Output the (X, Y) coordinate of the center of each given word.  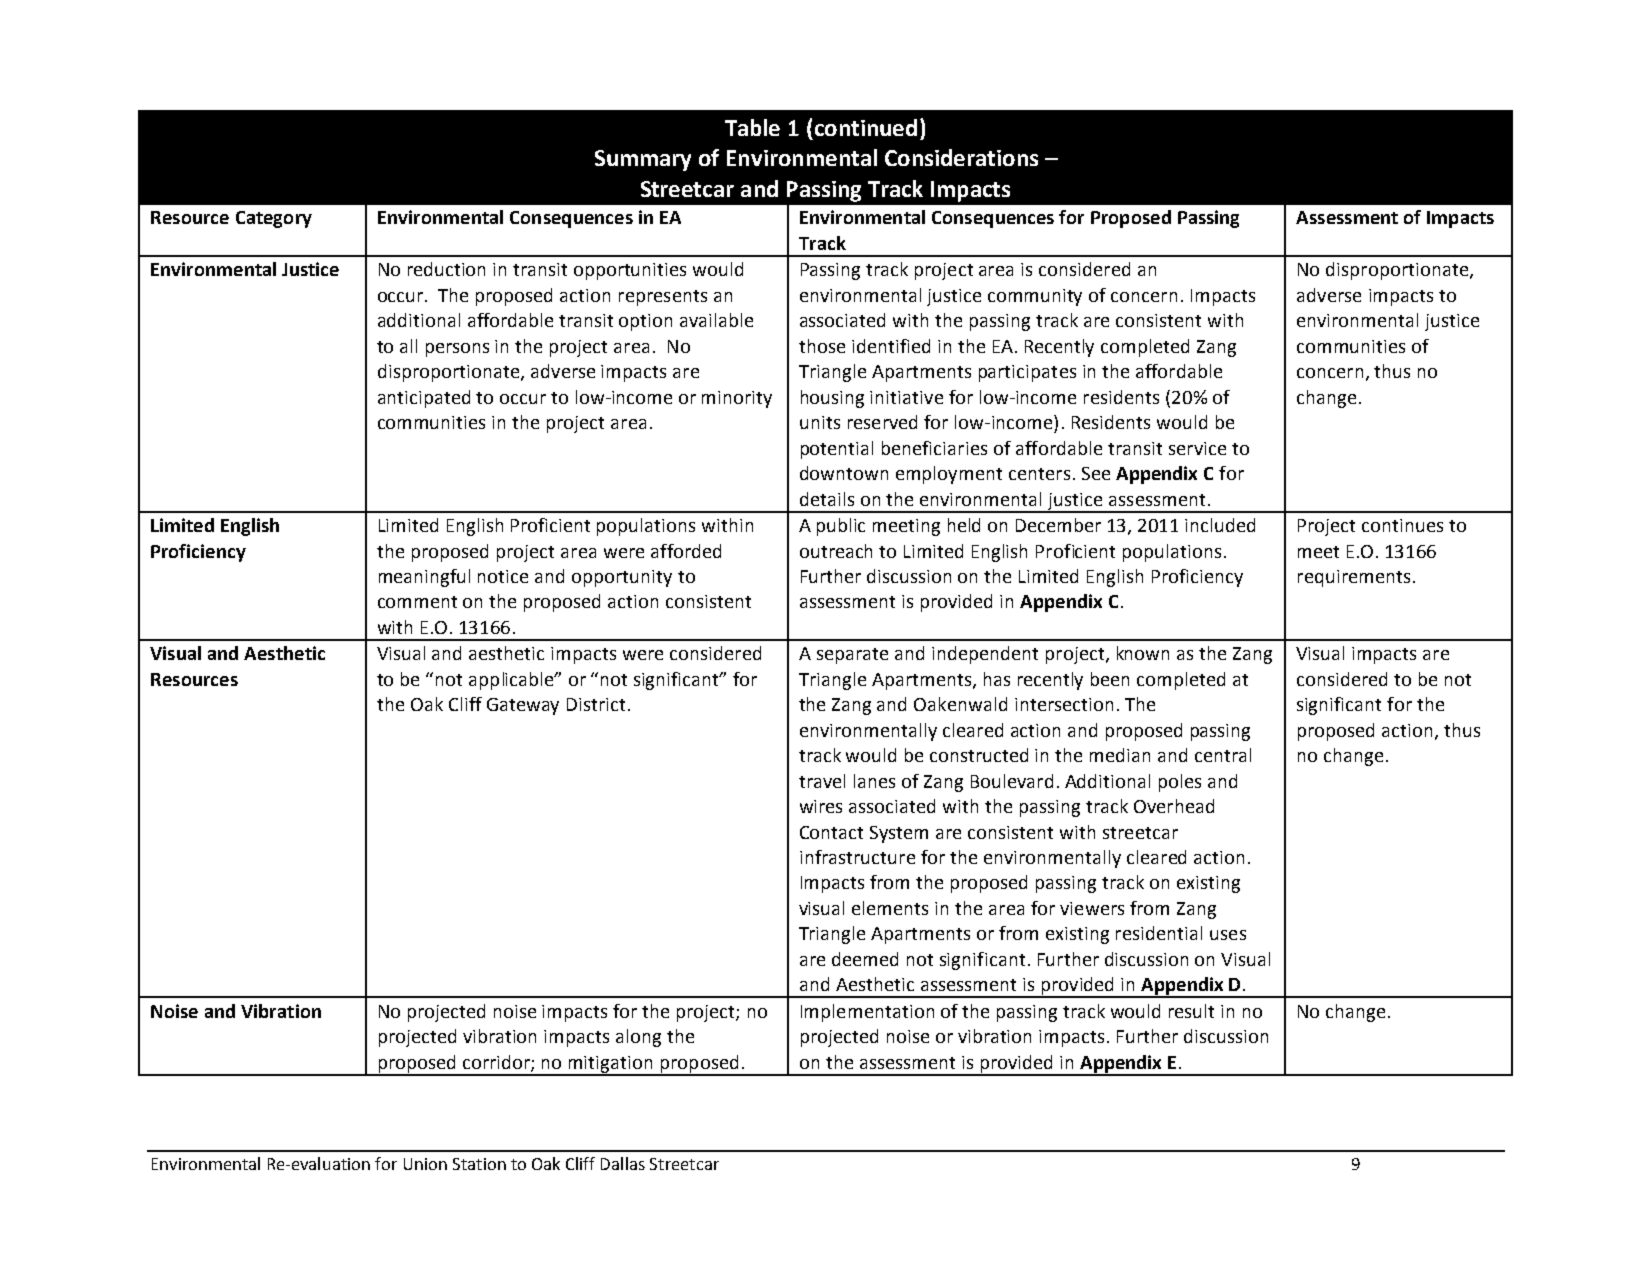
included (1220, 525)
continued (866, 127)
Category (274, 219)
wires (821, 806)
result (1191, 1011)
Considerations (961, 157)
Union (425, 1164)
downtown (844, 473)
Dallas (623, 1163)
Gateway (523, 706)
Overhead (1174, 806)
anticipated (424, 399)
